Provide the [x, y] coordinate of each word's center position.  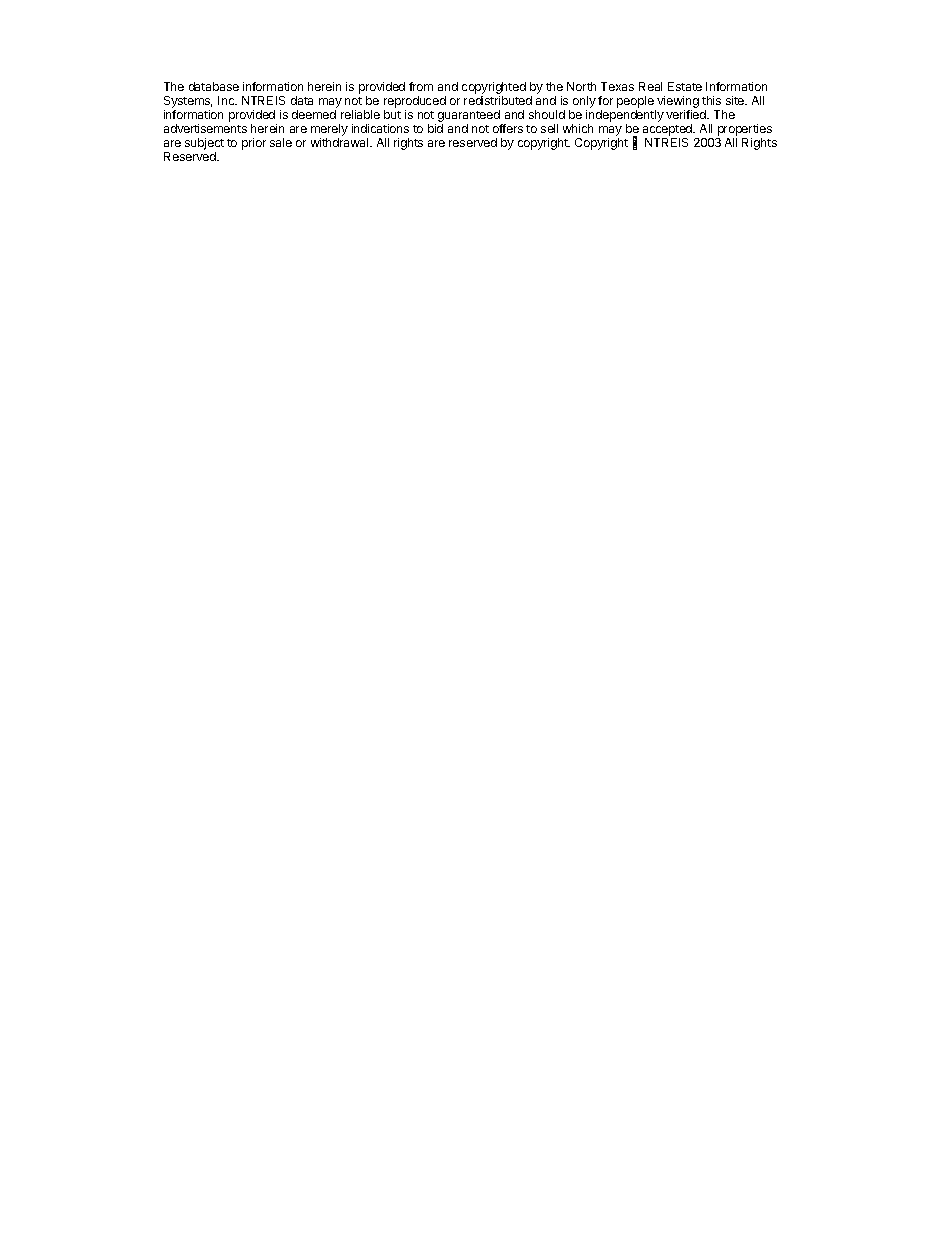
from [421, 86]
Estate [685, 86]
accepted [669, 131]
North [581, 86]
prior [254, 144]
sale [281, 142]
